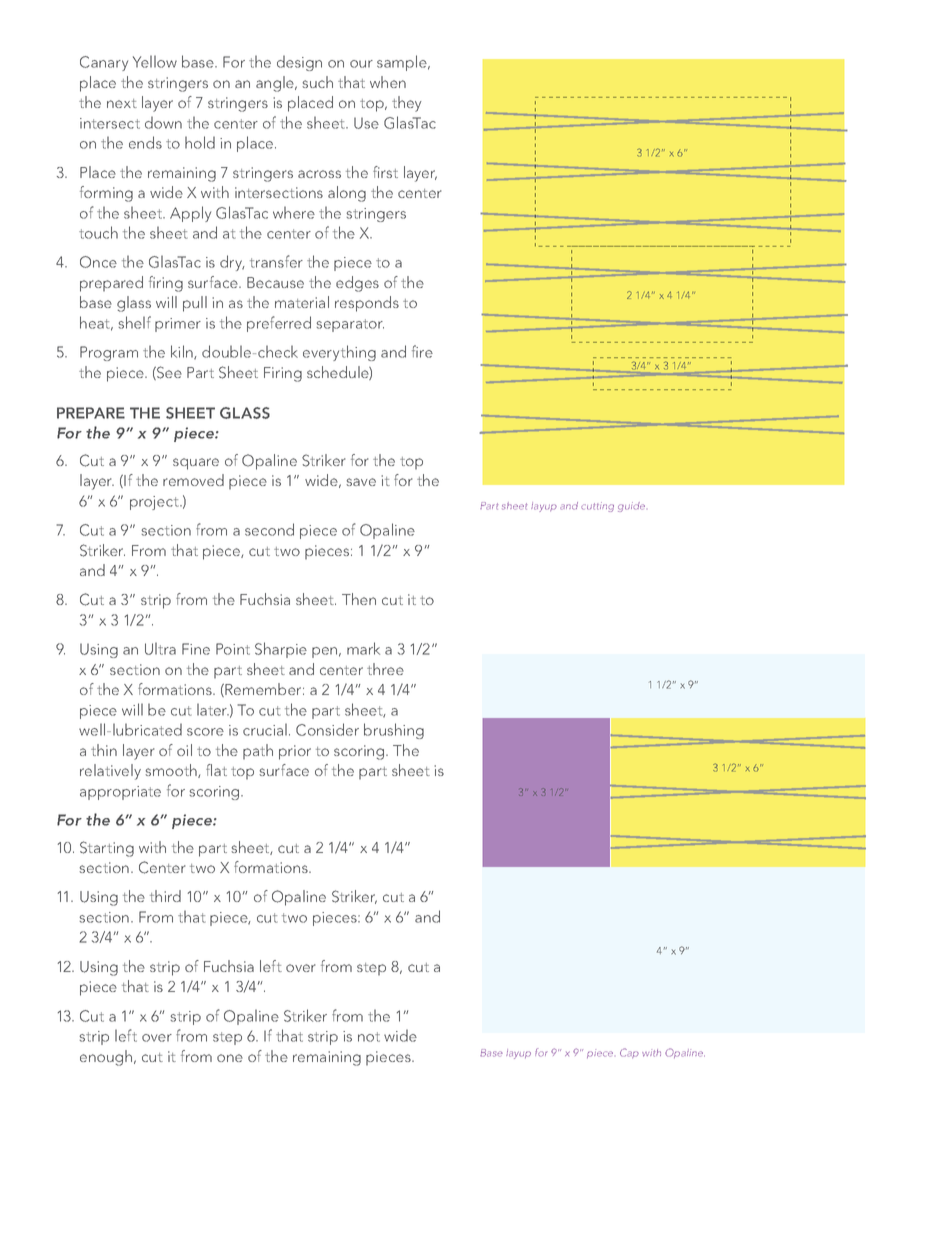 Image resolution: width=952 pixels, height=1233 pixels. Describe the element at coordinates (155, 61) in the screenshot. I see `Yellow` at that location.
